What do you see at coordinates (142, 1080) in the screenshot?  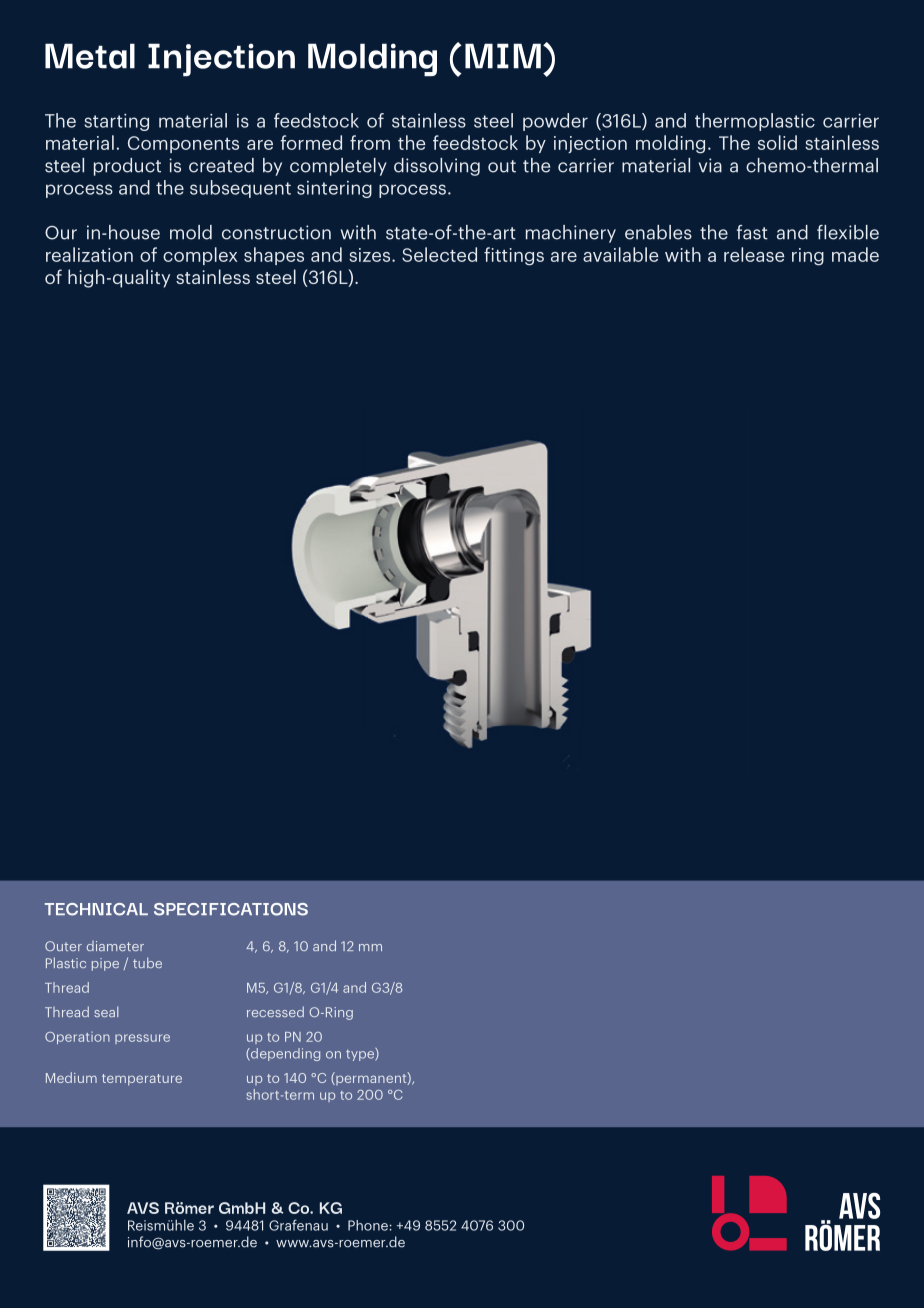 I see `temperature` at bounding box center [142, 1080].
